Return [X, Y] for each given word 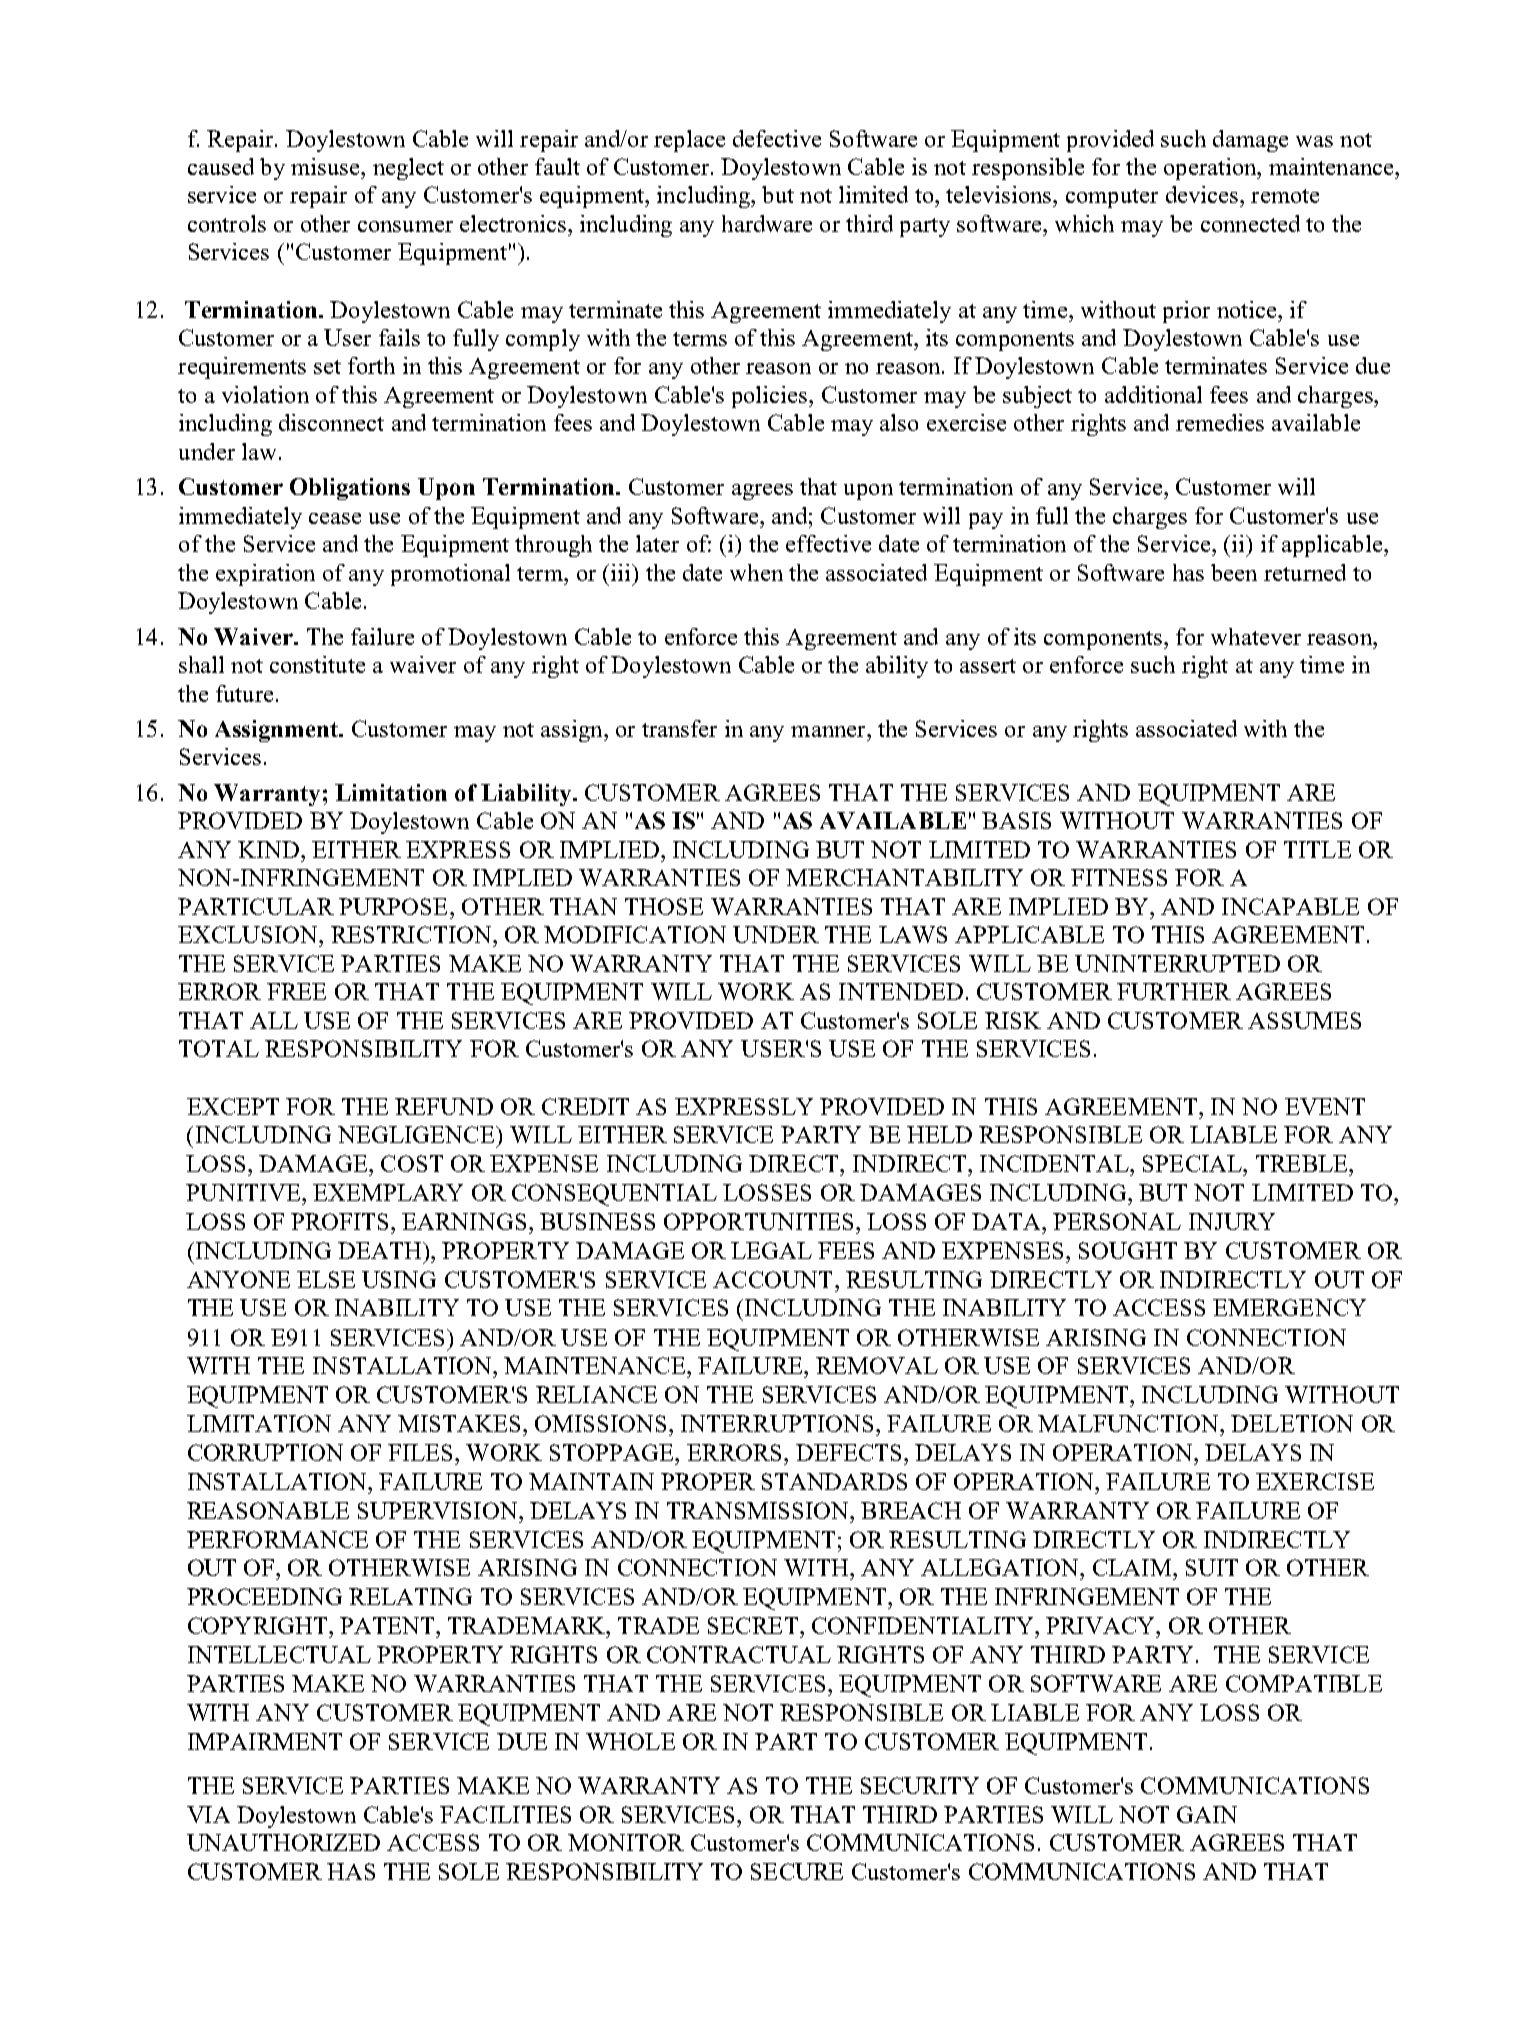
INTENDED [901, 991]
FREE [296, 991]
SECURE [797, 1871]
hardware [767, 223]
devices [1203, 194]
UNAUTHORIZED [283, 1842]
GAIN [1207, 1814]
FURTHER [1174, 991]
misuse [326, 166]
